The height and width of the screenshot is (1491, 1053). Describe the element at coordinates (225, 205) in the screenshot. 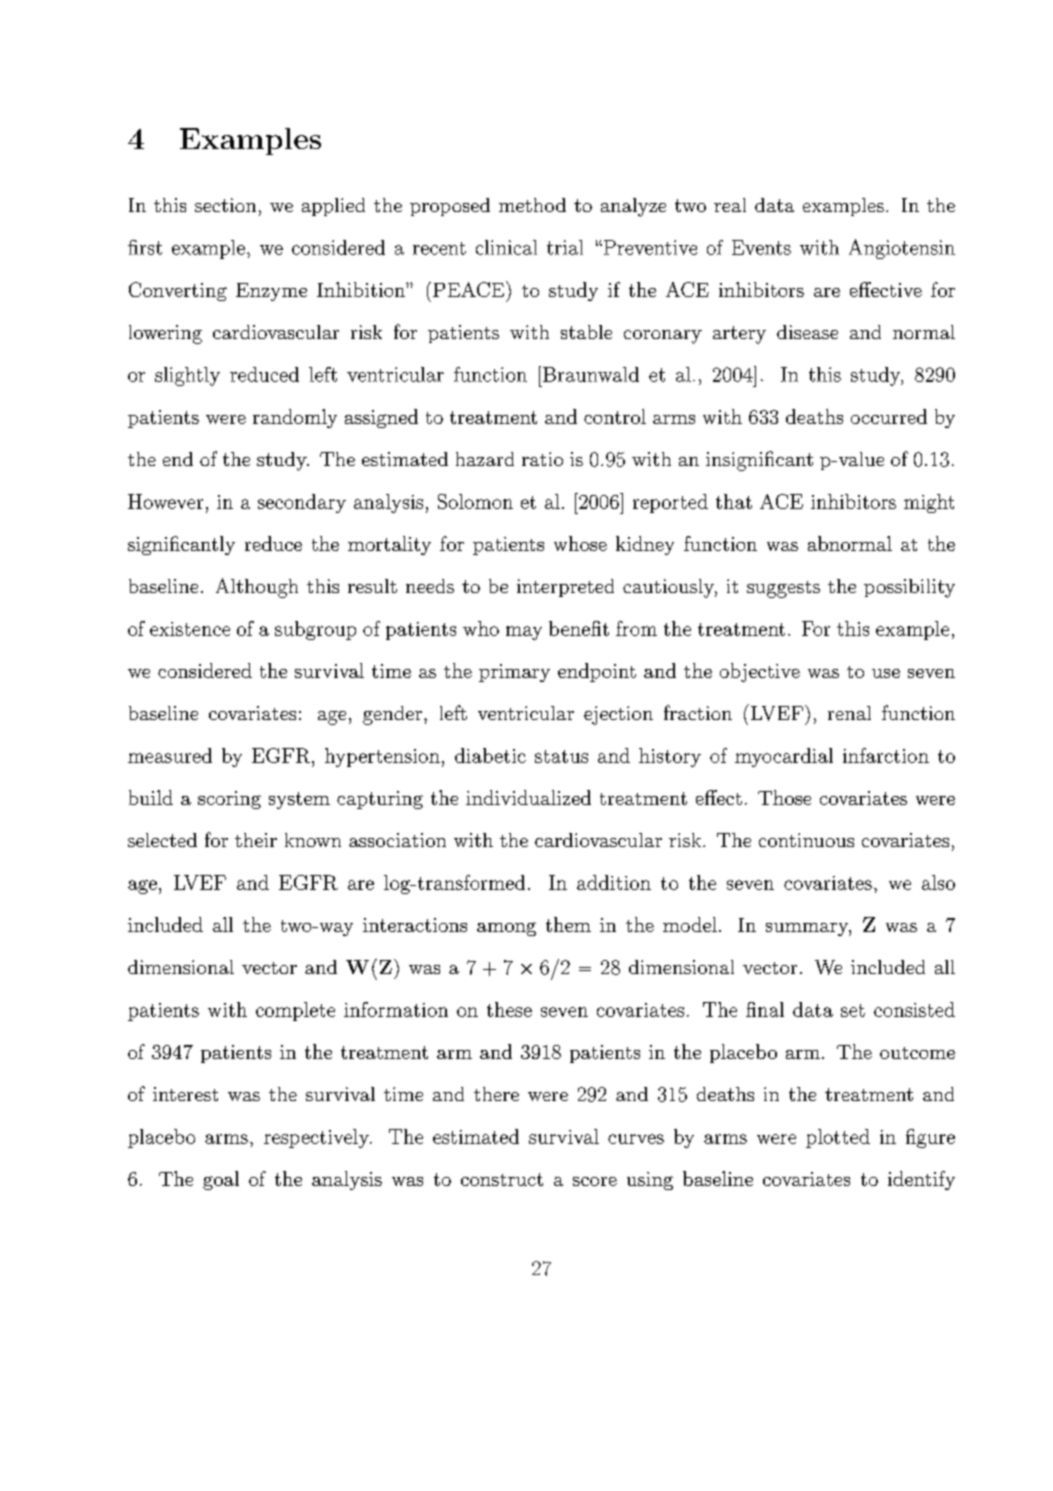

I see `section` at that location.
